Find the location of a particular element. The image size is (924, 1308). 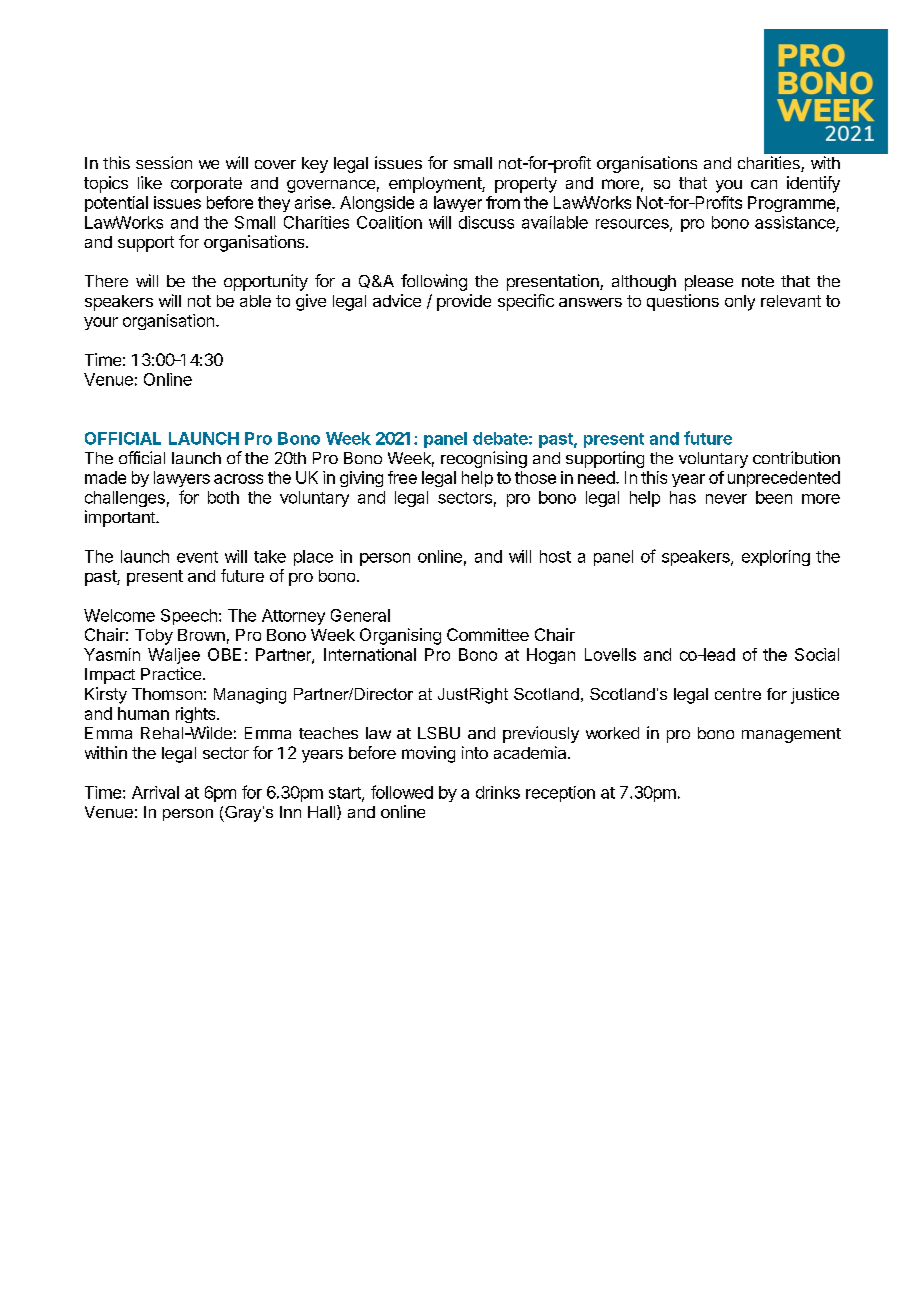

can is located at coordinates (764, 184).
